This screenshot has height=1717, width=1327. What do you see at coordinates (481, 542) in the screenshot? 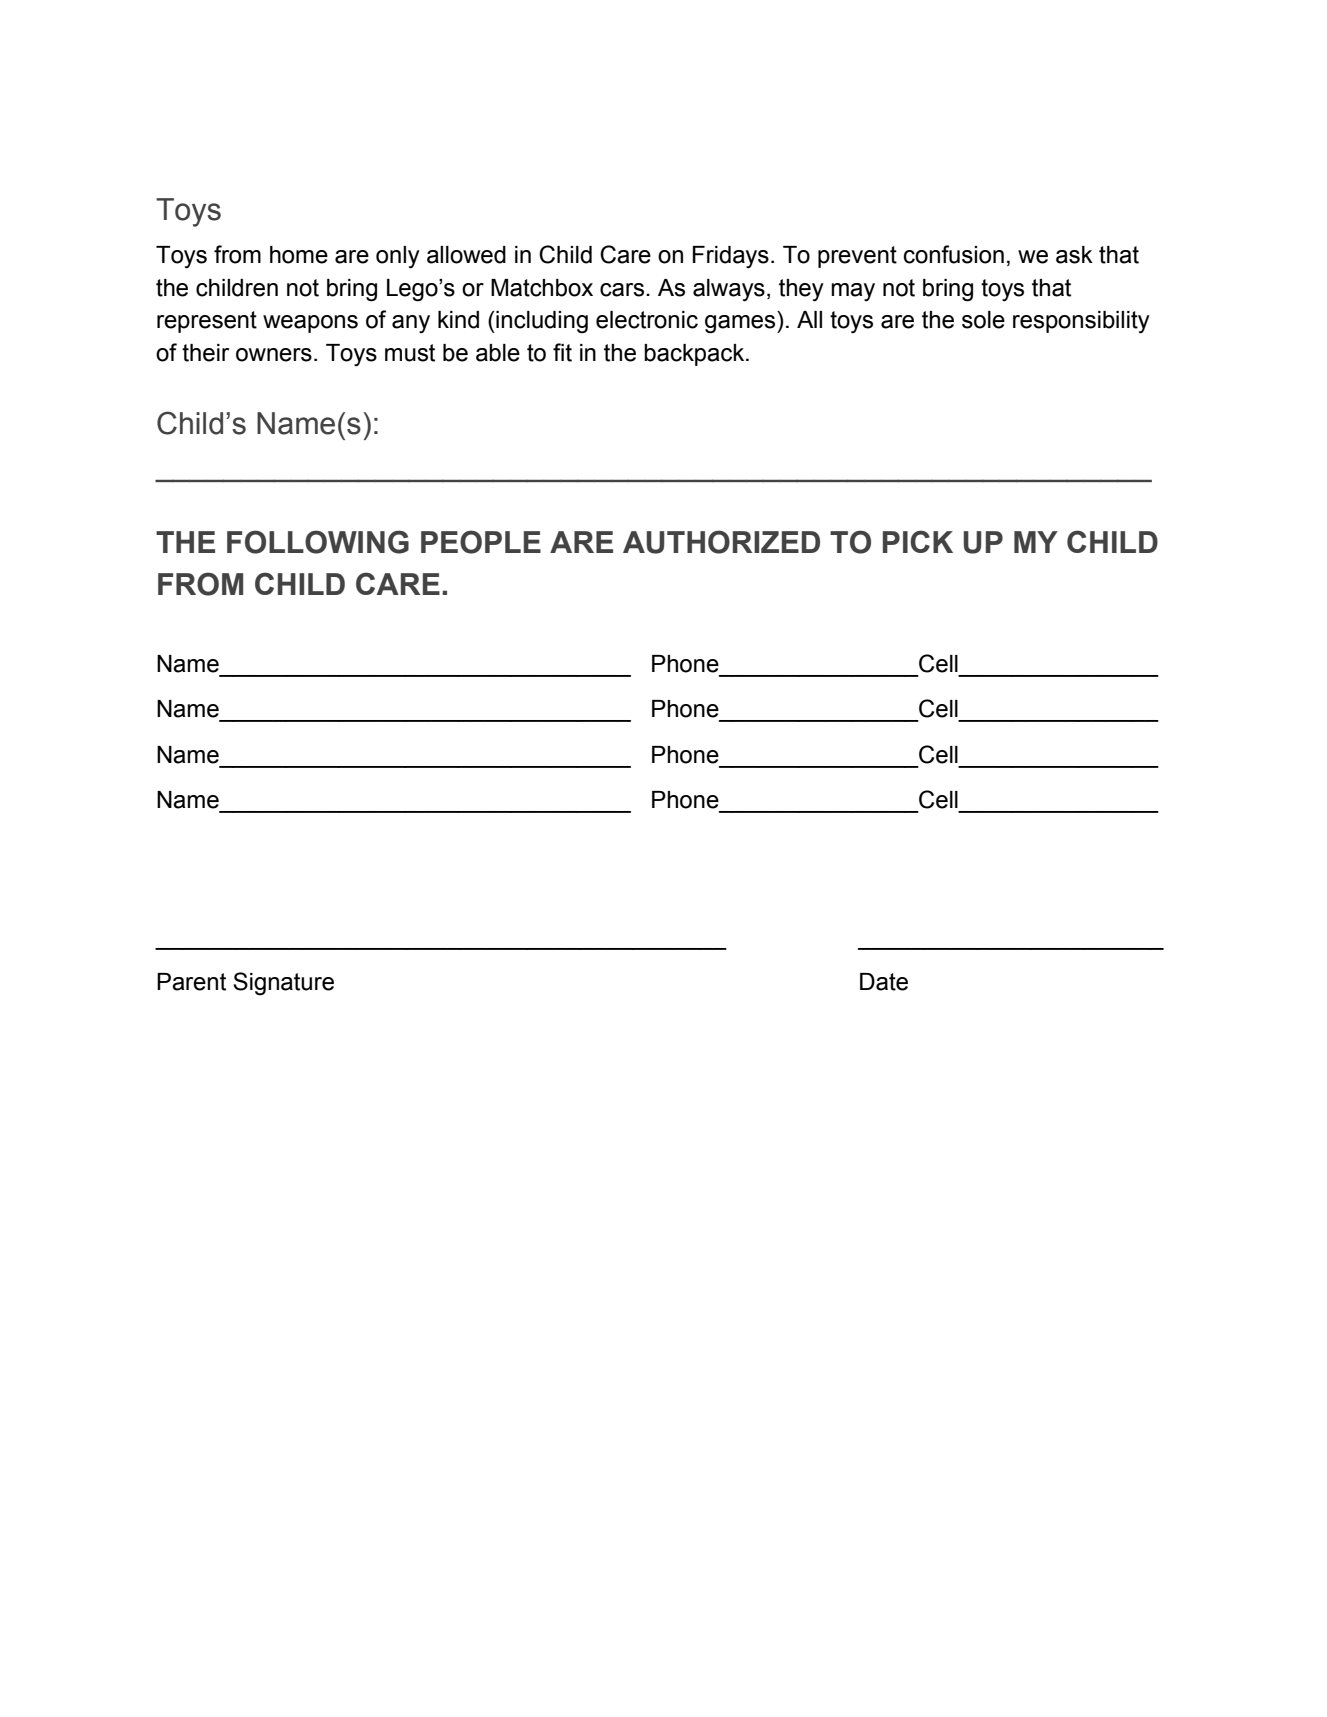
I see `PEOPLE` at bounding box center [481, 542].
